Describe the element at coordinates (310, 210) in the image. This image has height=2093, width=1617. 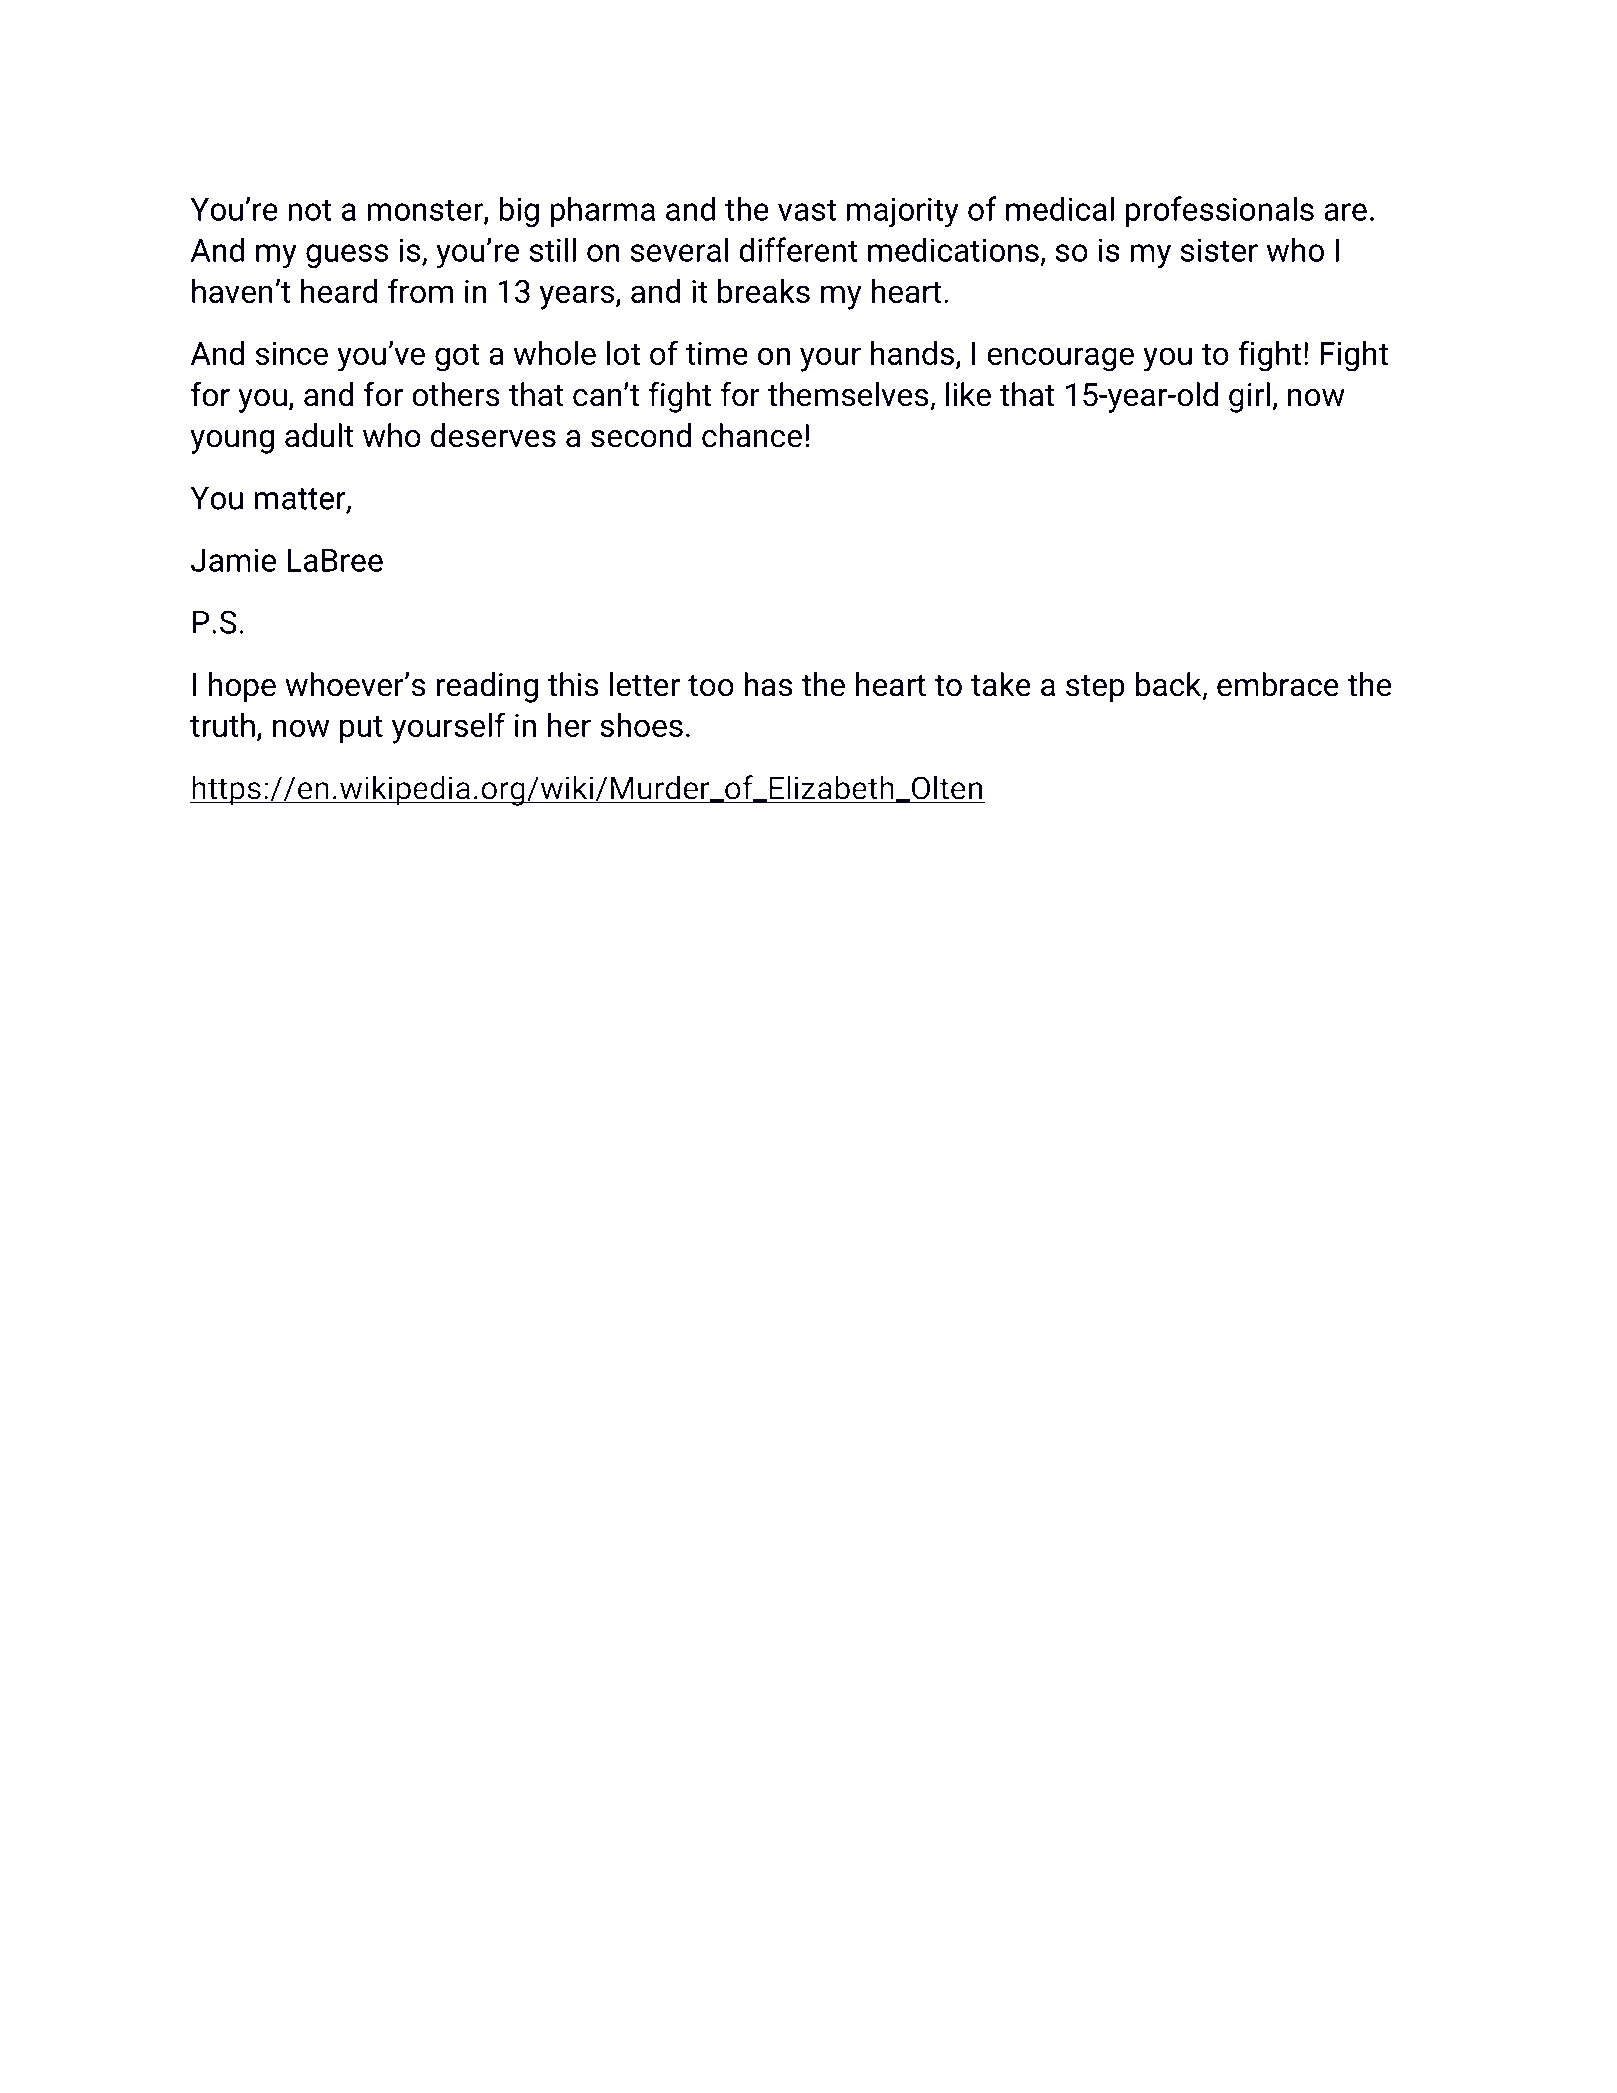
I see `not` at that location.
